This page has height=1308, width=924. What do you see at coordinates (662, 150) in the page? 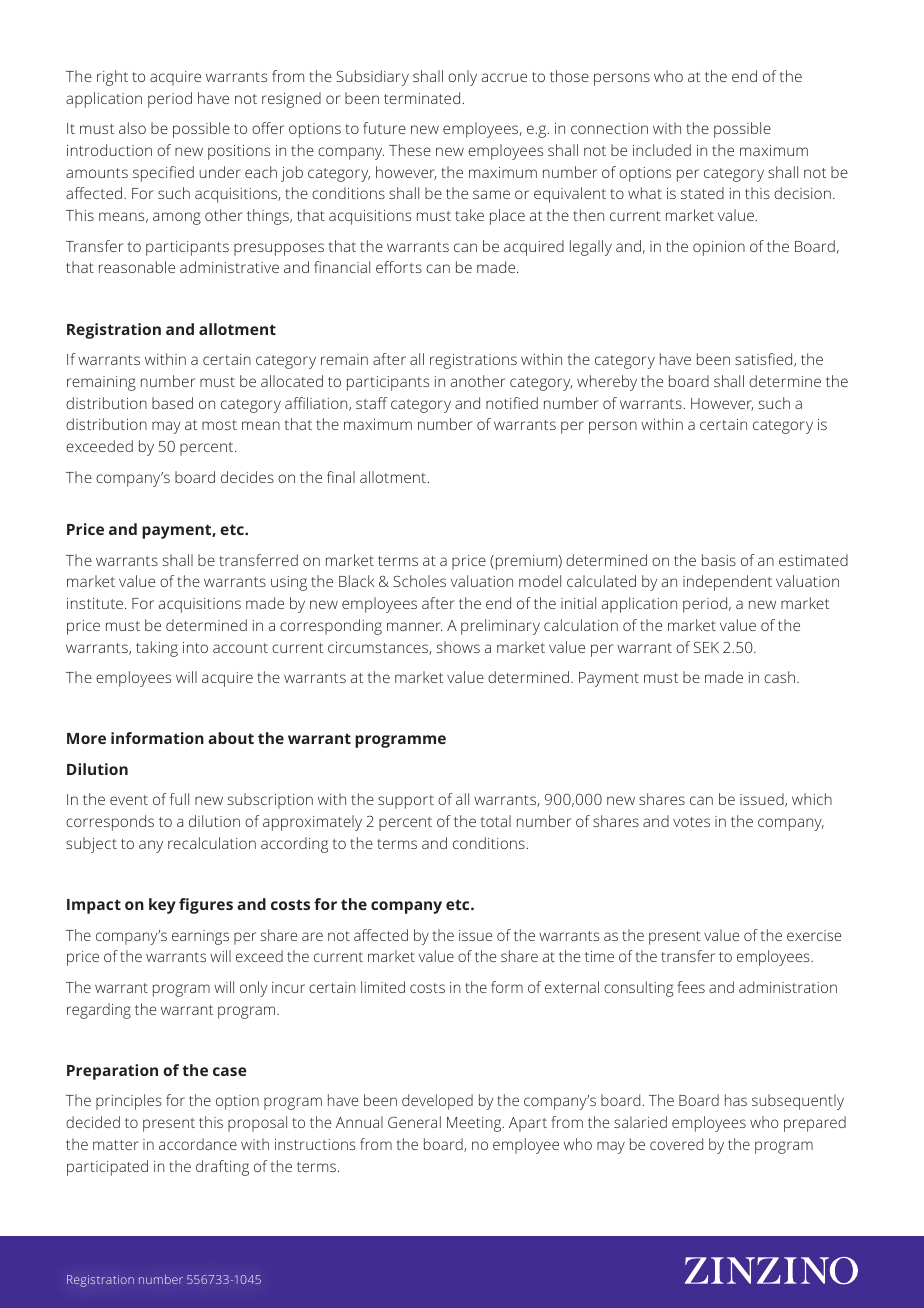
I see `included` at bounding box center [662, 150].
